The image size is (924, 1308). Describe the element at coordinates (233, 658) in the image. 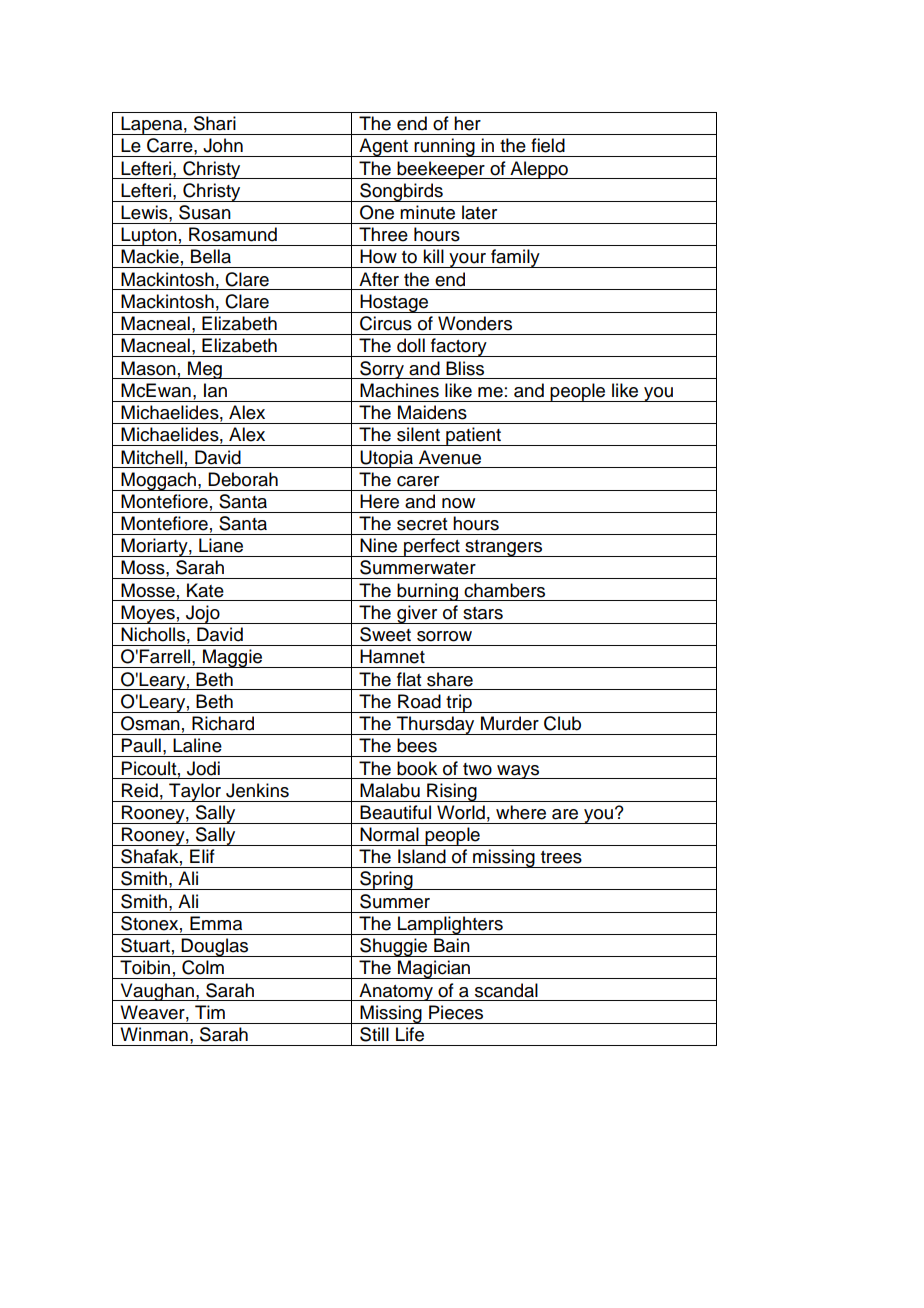

I see `Maggie` at that location.
